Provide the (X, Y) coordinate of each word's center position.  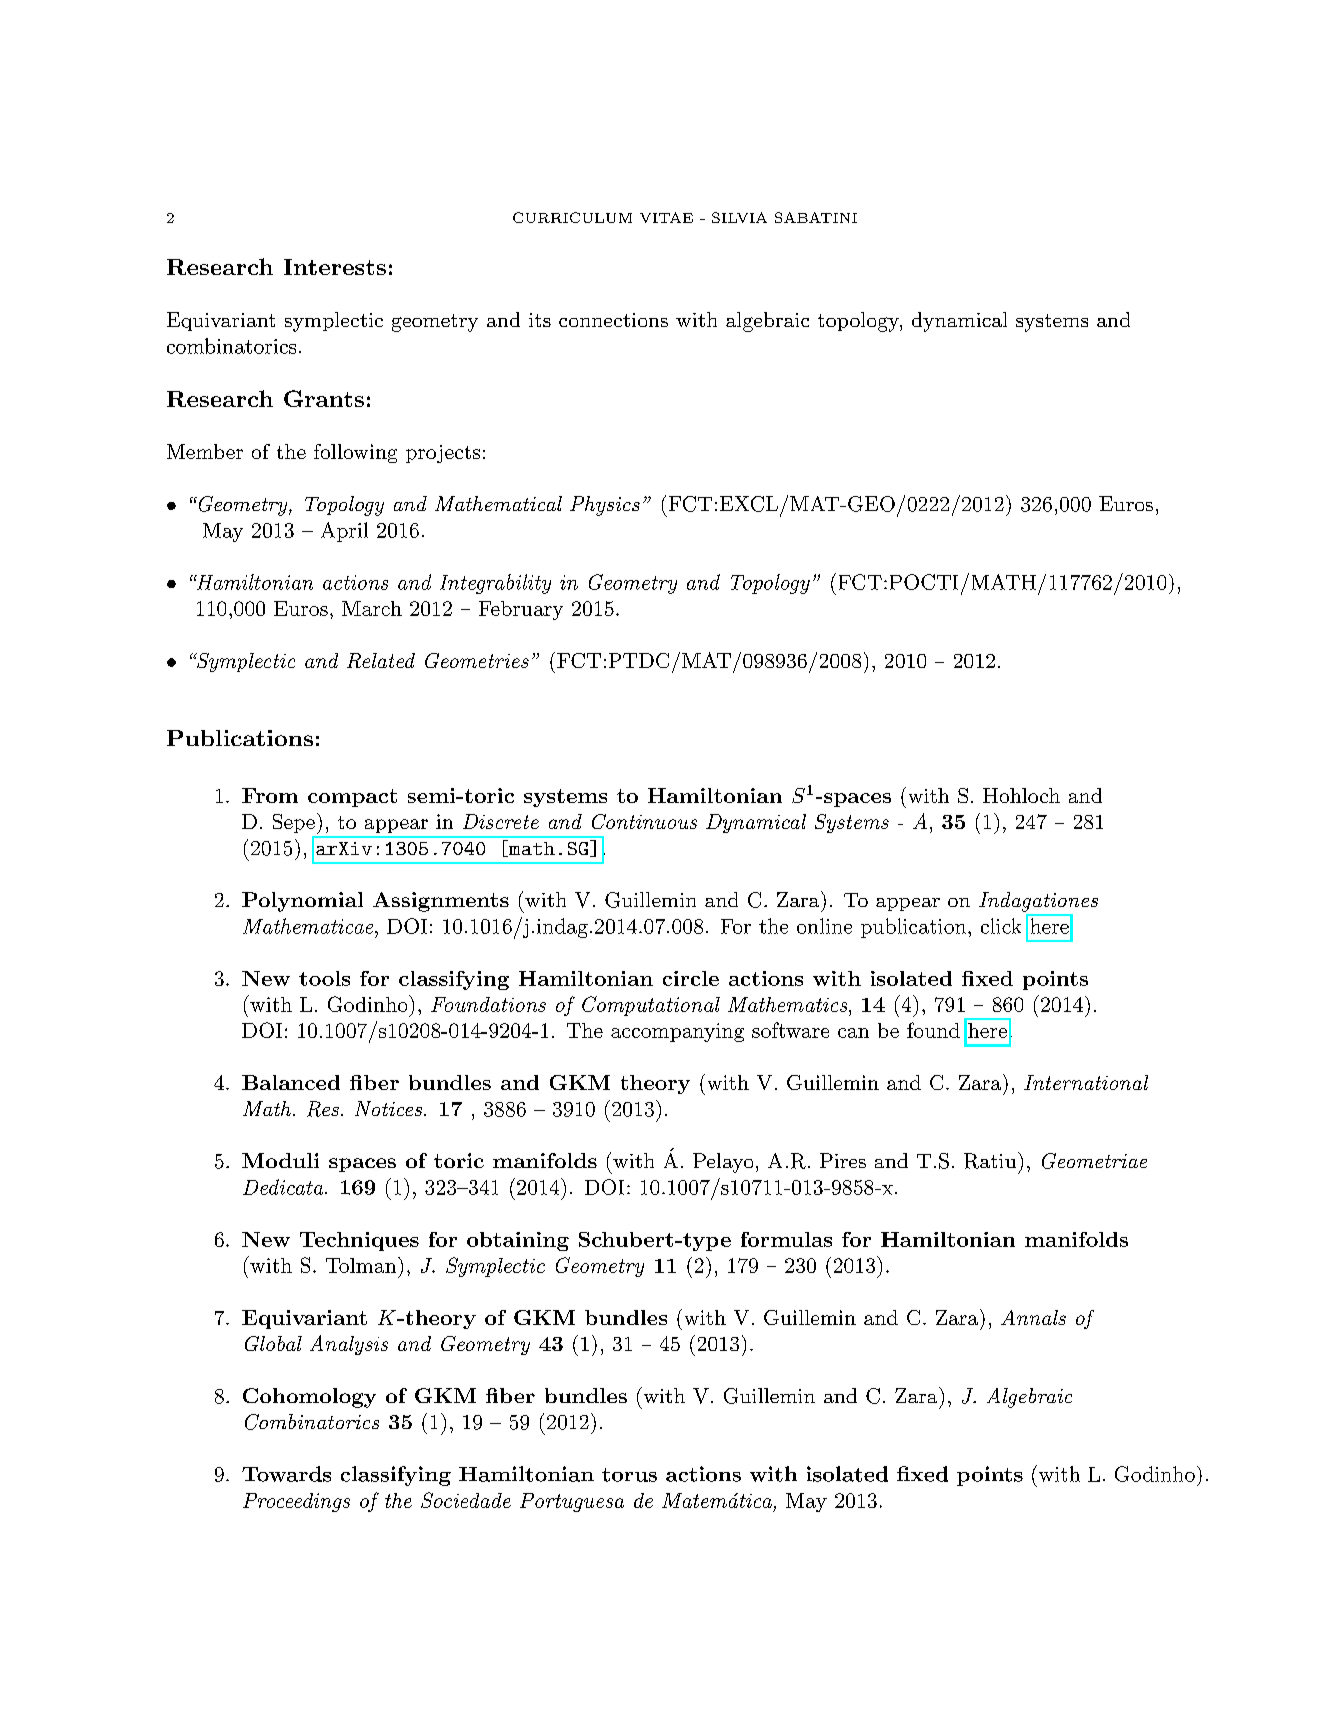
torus (629, 1475)
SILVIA (739, 217)
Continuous (644, 821)
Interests (335, 267)
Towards (286, 1474)
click (1001, 926)
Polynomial (302, 902)
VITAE (666, 217)
